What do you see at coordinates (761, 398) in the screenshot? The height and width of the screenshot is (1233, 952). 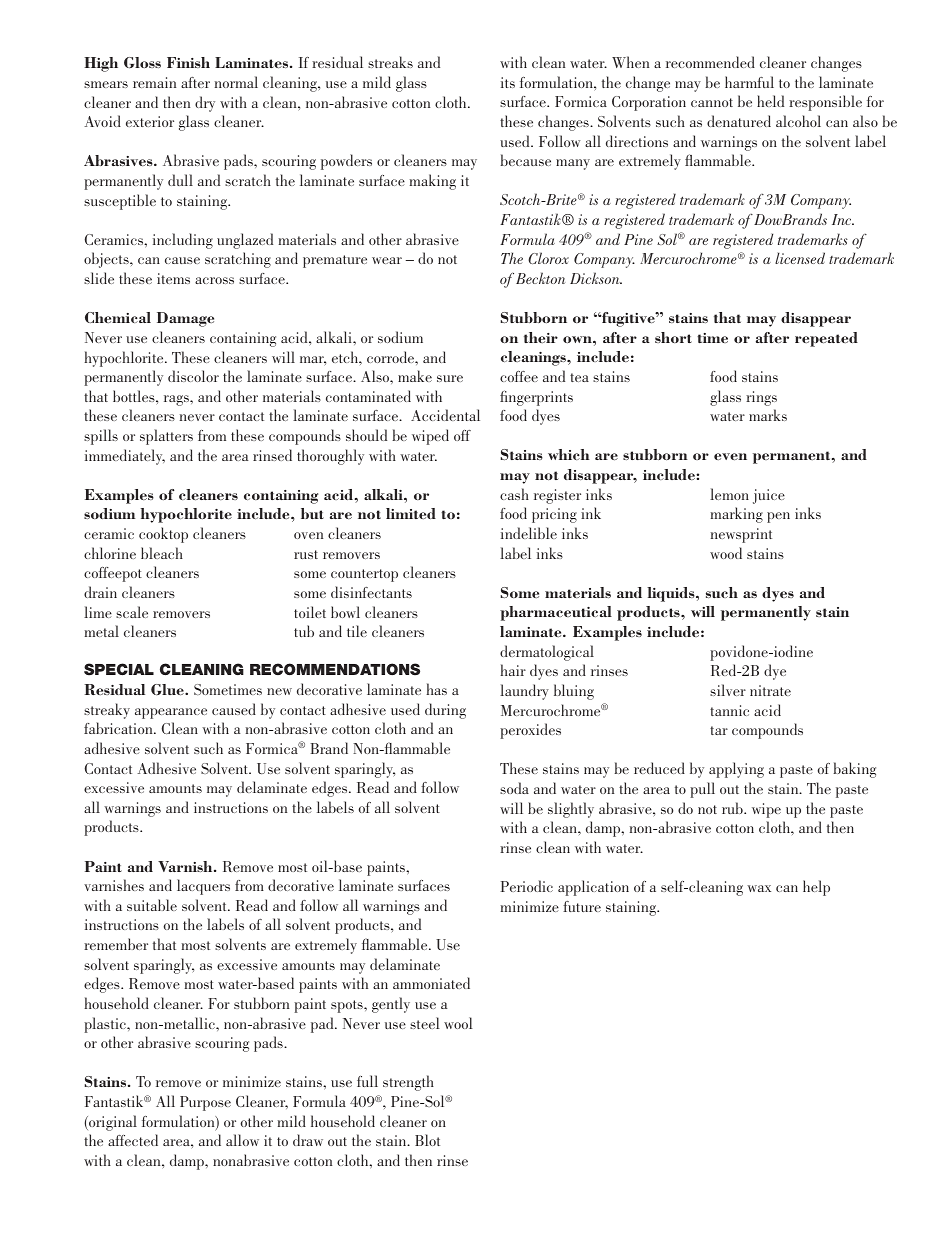 I see `rings` at bounding box center [761, 398].
